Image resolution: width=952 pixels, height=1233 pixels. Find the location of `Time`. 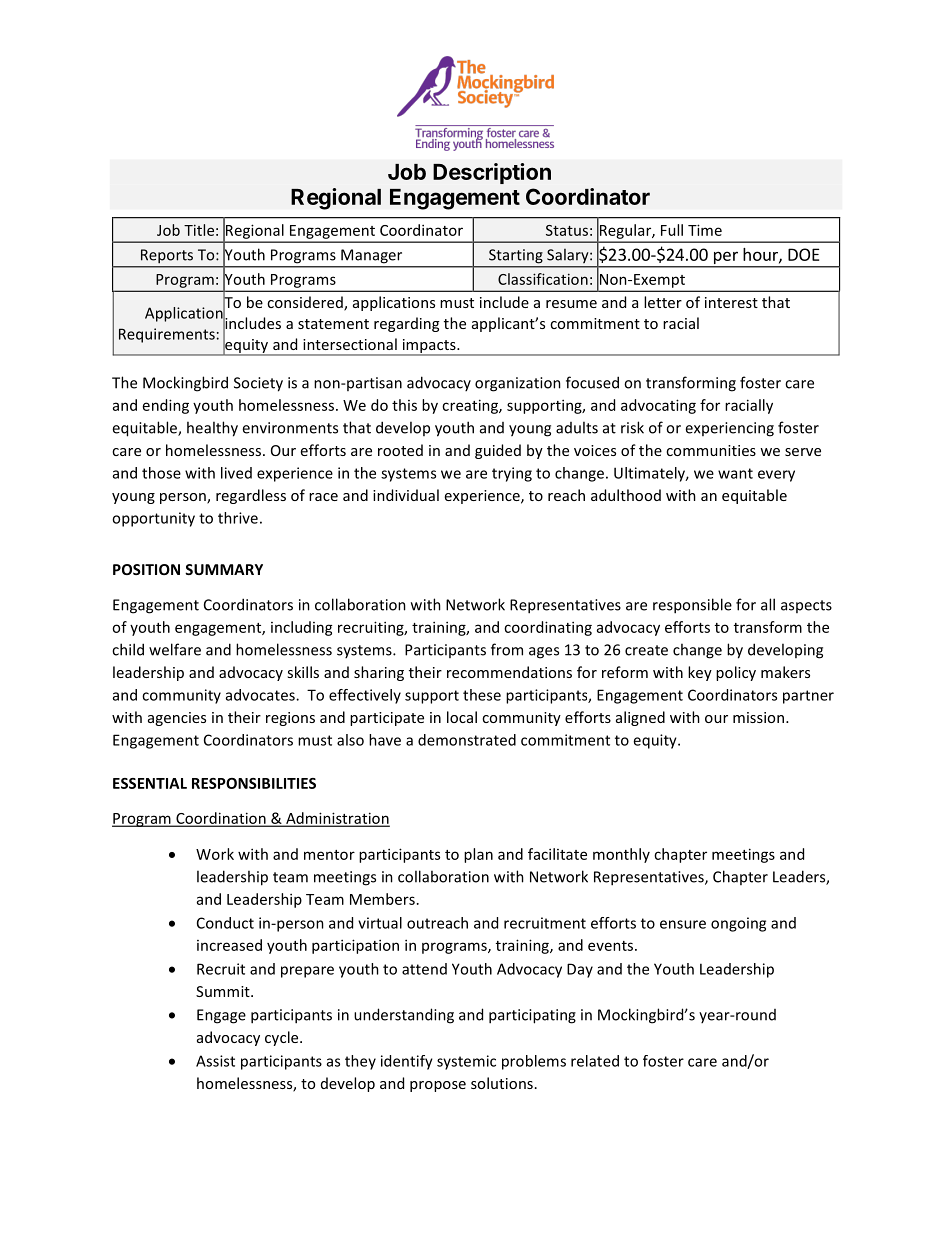

Time is located at coordinates (705, 230).
